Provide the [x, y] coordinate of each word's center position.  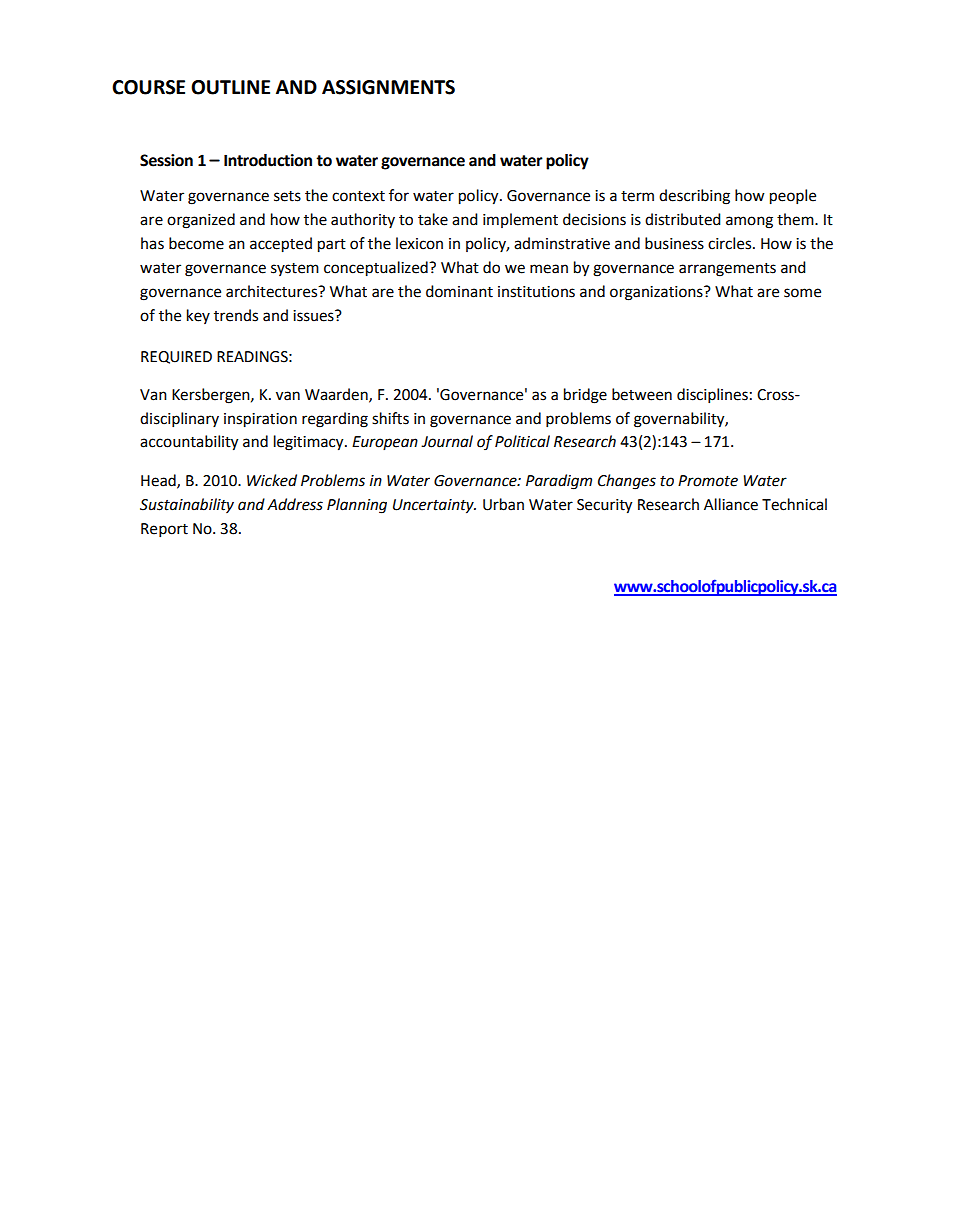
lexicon [419, 243]
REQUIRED [176, 357]
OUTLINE [230, 87]
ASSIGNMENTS [388, 87]
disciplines [712, 396]
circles [731, 243]
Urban [503, 504]
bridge [585, 396]
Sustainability [187, 505]
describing [694, 197]
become [196, 243]
